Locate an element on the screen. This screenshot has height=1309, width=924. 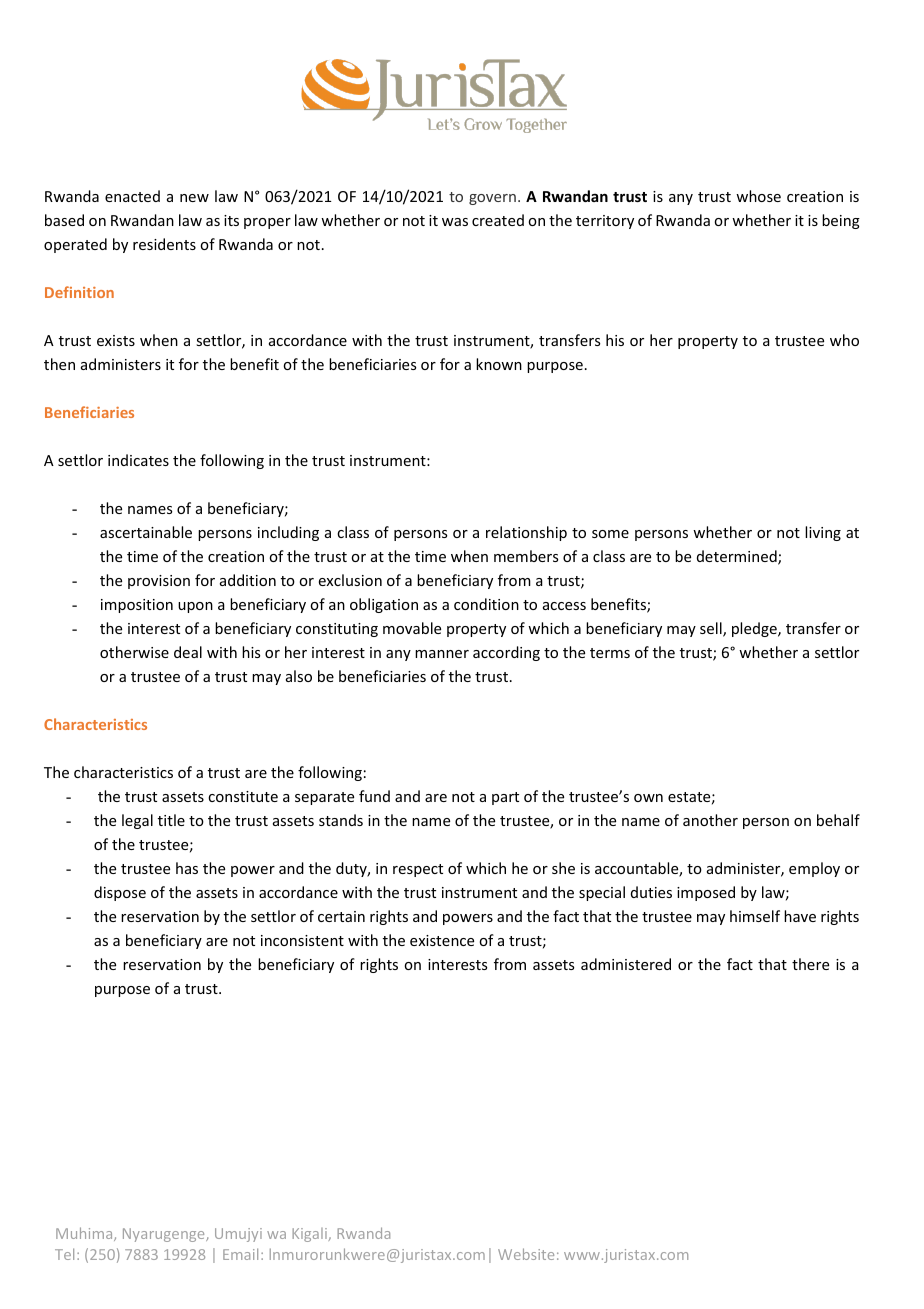
pledge is located at coordinates (755, 629).
